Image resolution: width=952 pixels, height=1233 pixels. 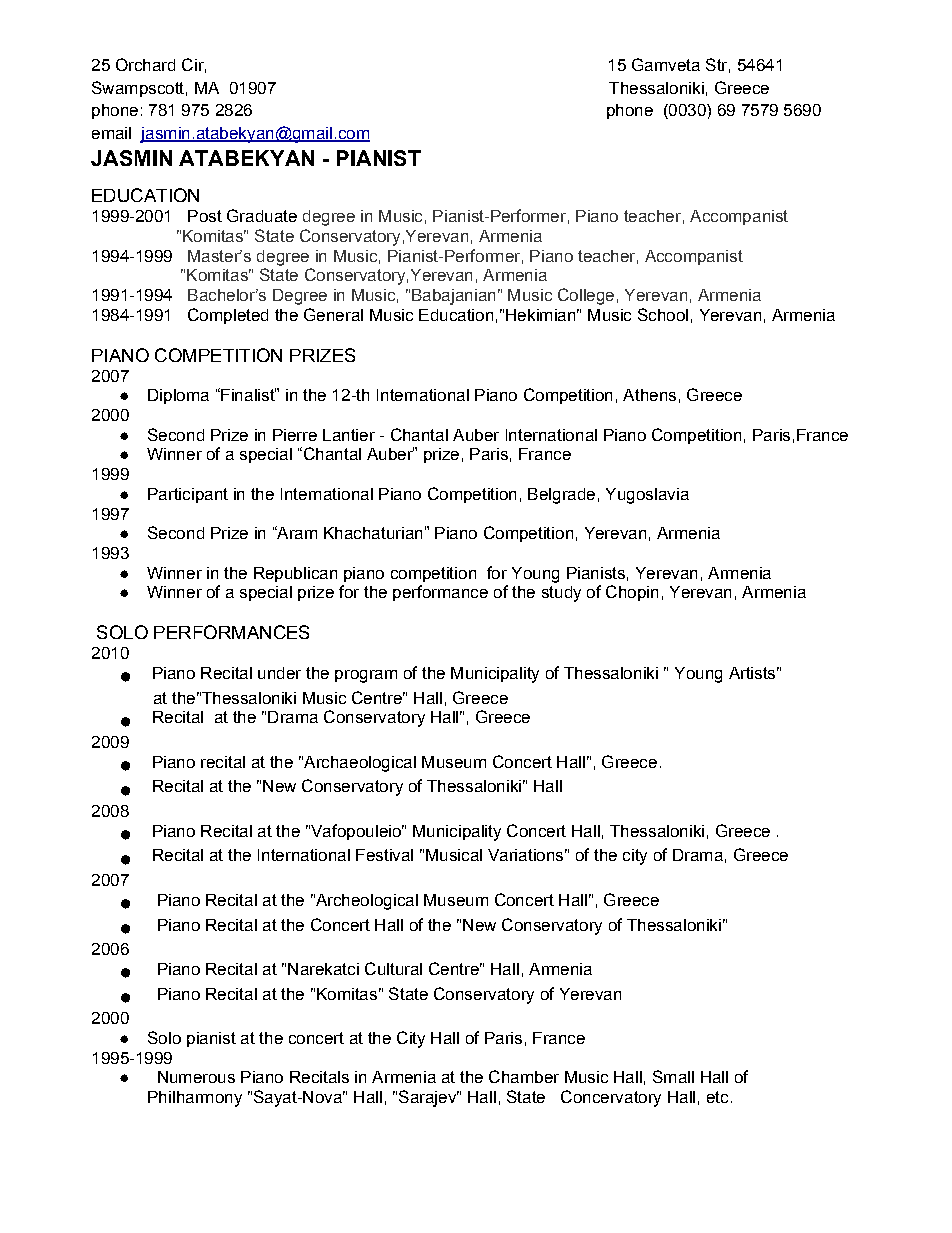 What do you see at coordinates (586, 296) in the image?
I see `College` at bounding box center [586, 296].
